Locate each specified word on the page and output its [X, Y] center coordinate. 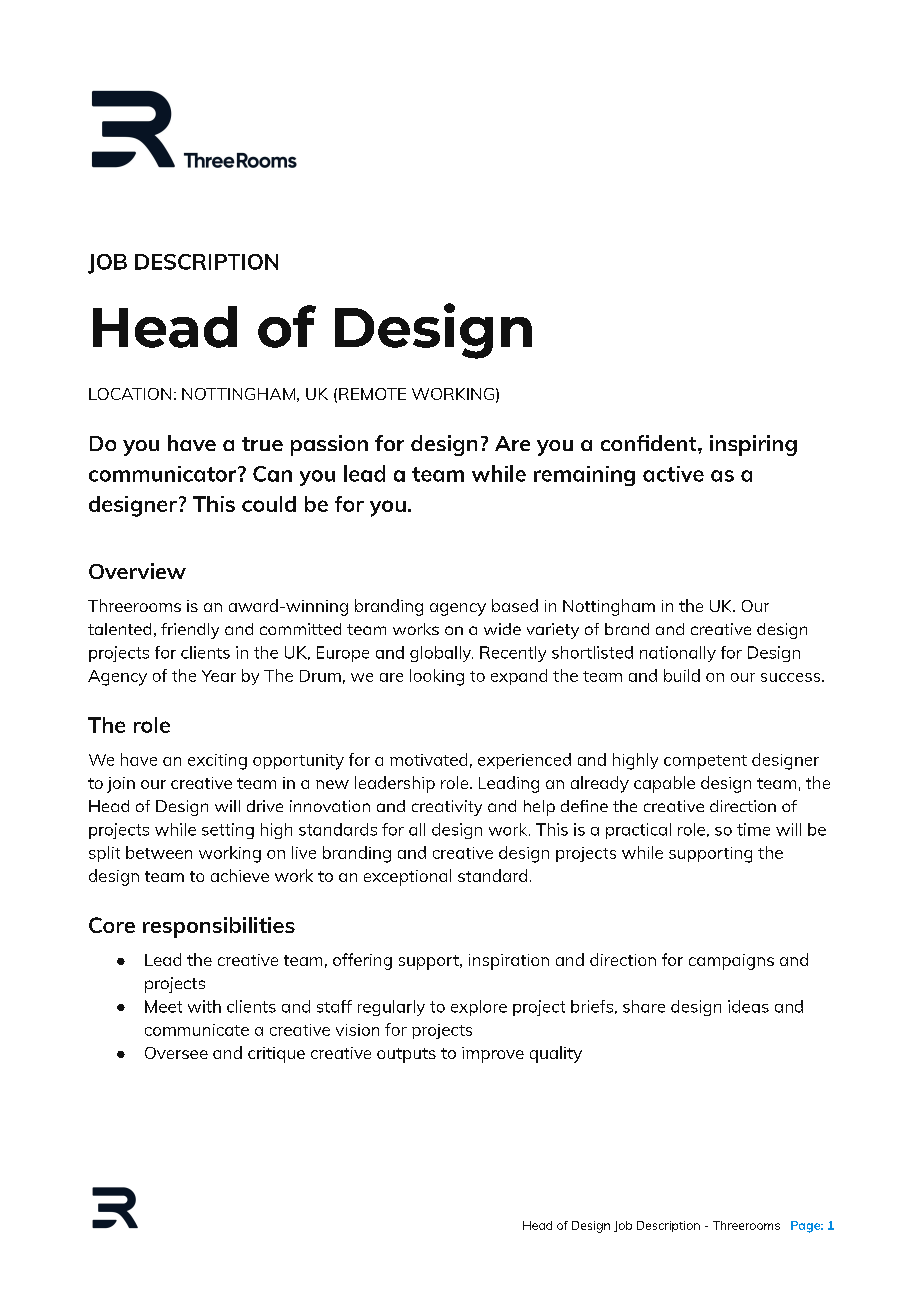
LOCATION [130, 394]
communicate [197, 1030]
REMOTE [372, 394]
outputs [406, 1055]
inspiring [753, 445]
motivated [428, 759]
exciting [217, 762]
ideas [748, 1006]
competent [705, 762]
